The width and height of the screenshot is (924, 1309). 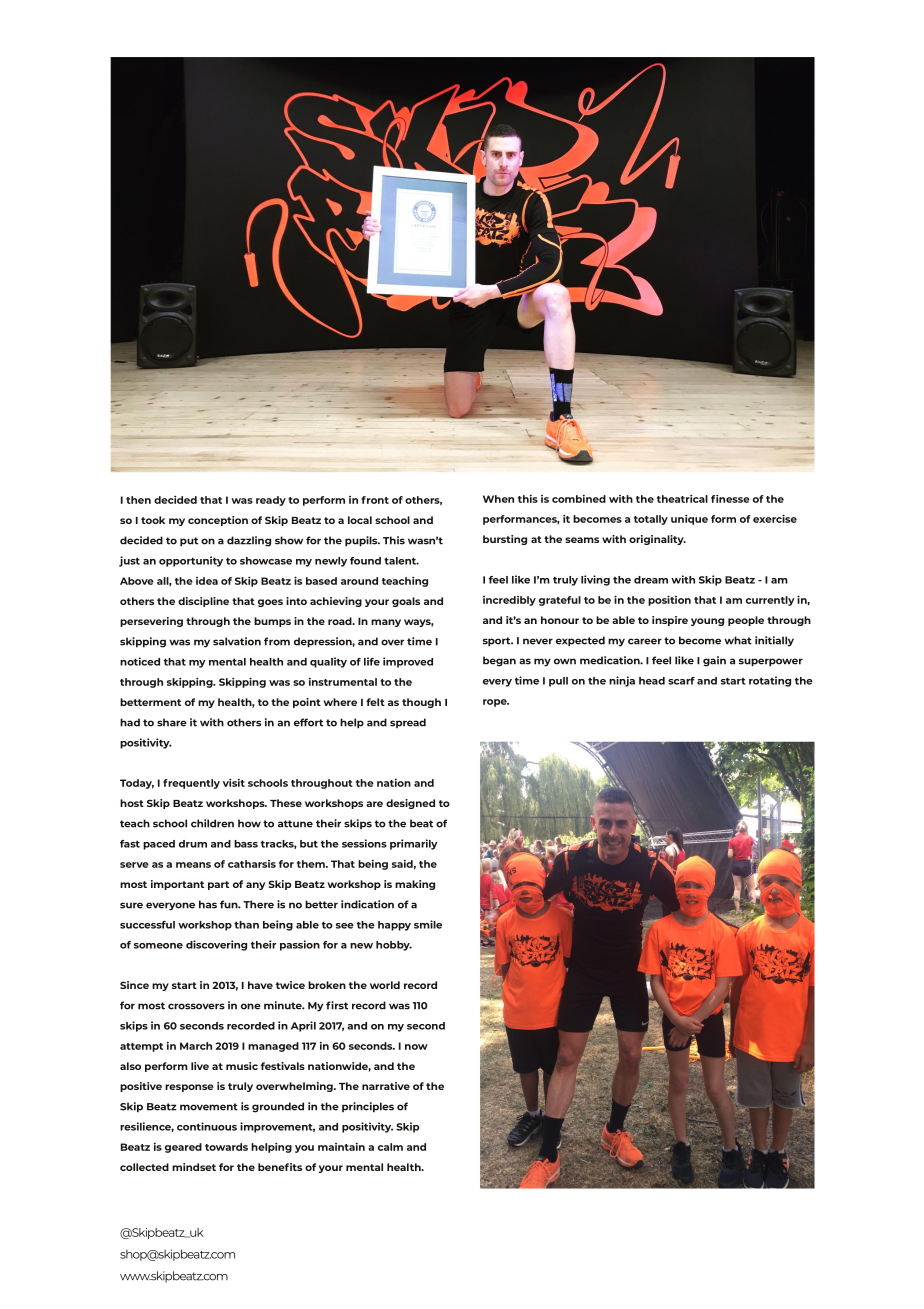 I want to click on conception, so click(x=218, y=521).
